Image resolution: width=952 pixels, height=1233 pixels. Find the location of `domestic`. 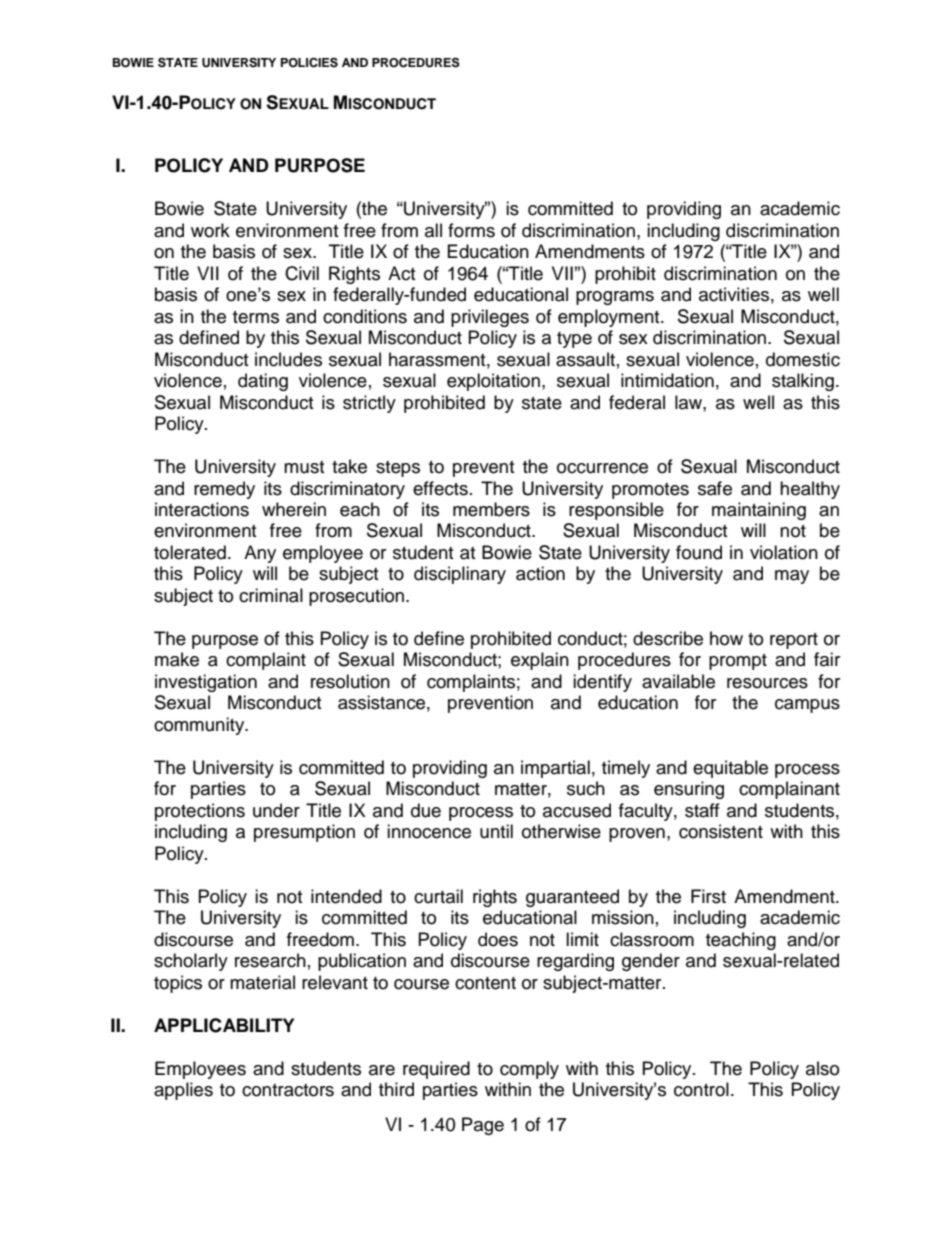

domestic is located at coordinates (803, 359).
